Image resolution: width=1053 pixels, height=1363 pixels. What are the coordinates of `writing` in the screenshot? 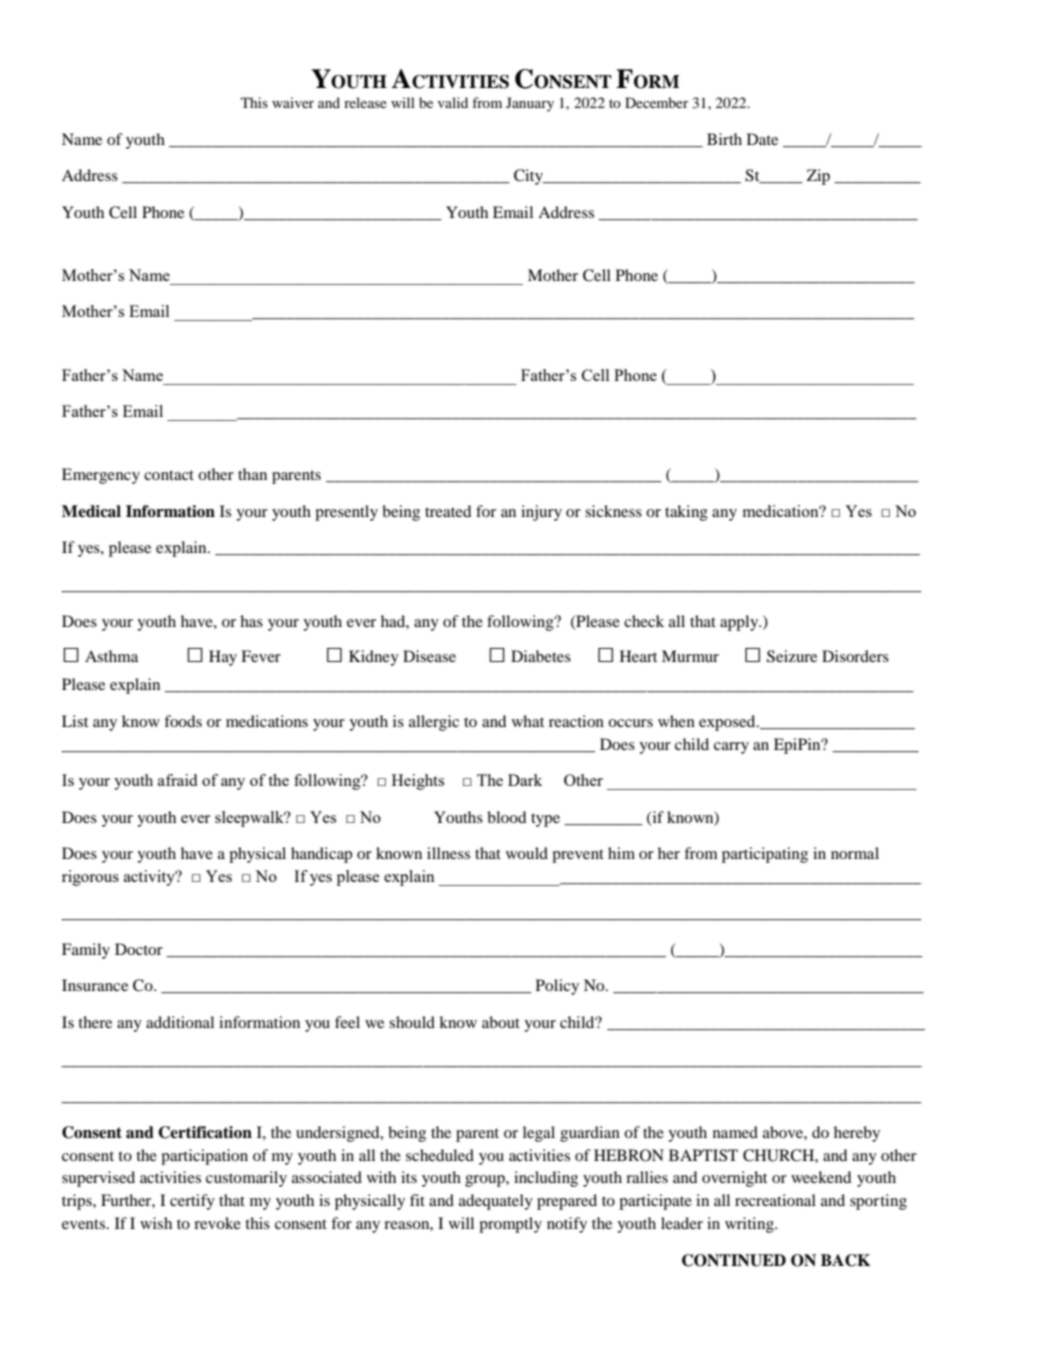 It's located at (750, 1225).
